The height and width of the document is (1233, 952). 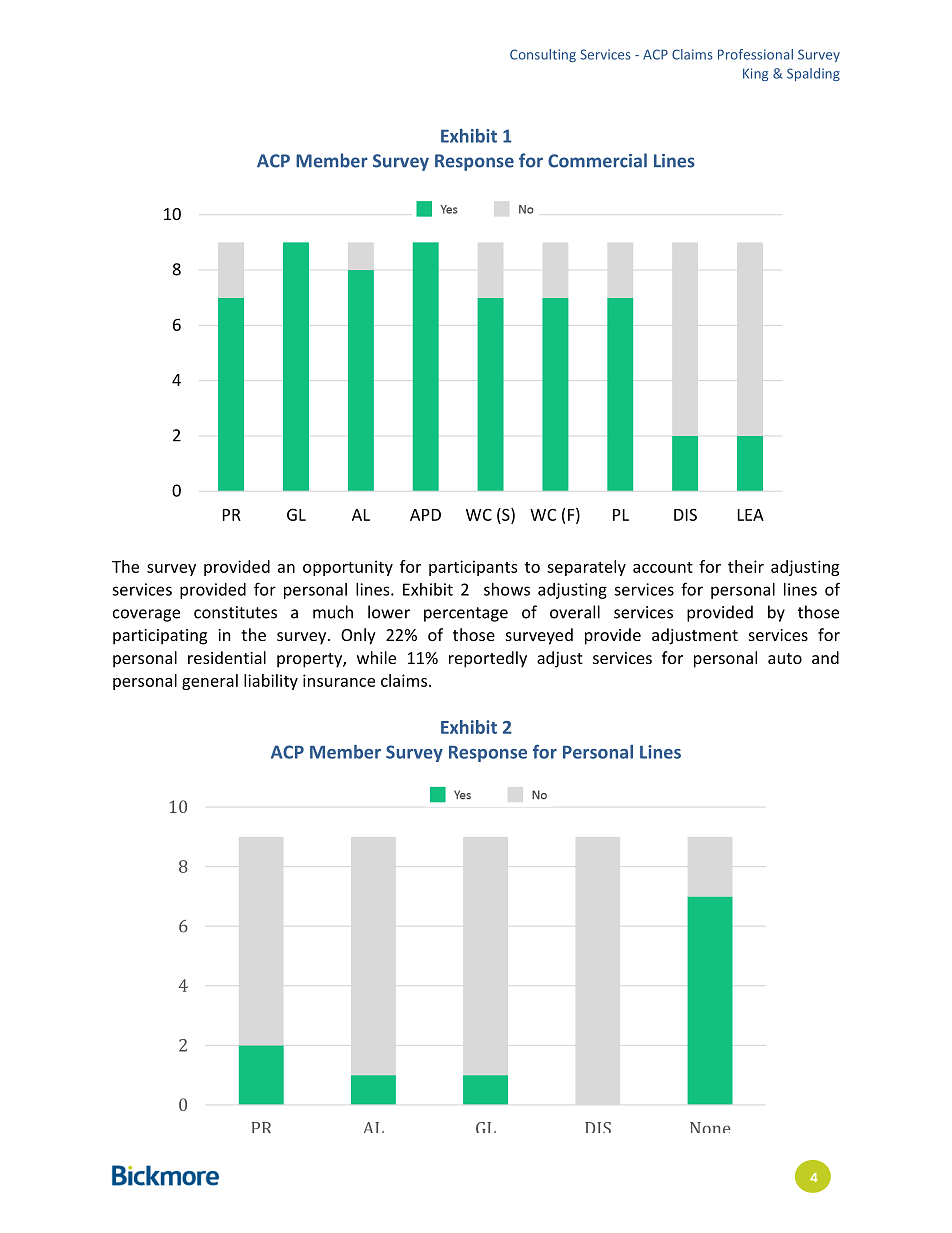 I want to click on LEA, so click(x=751, y=515).
